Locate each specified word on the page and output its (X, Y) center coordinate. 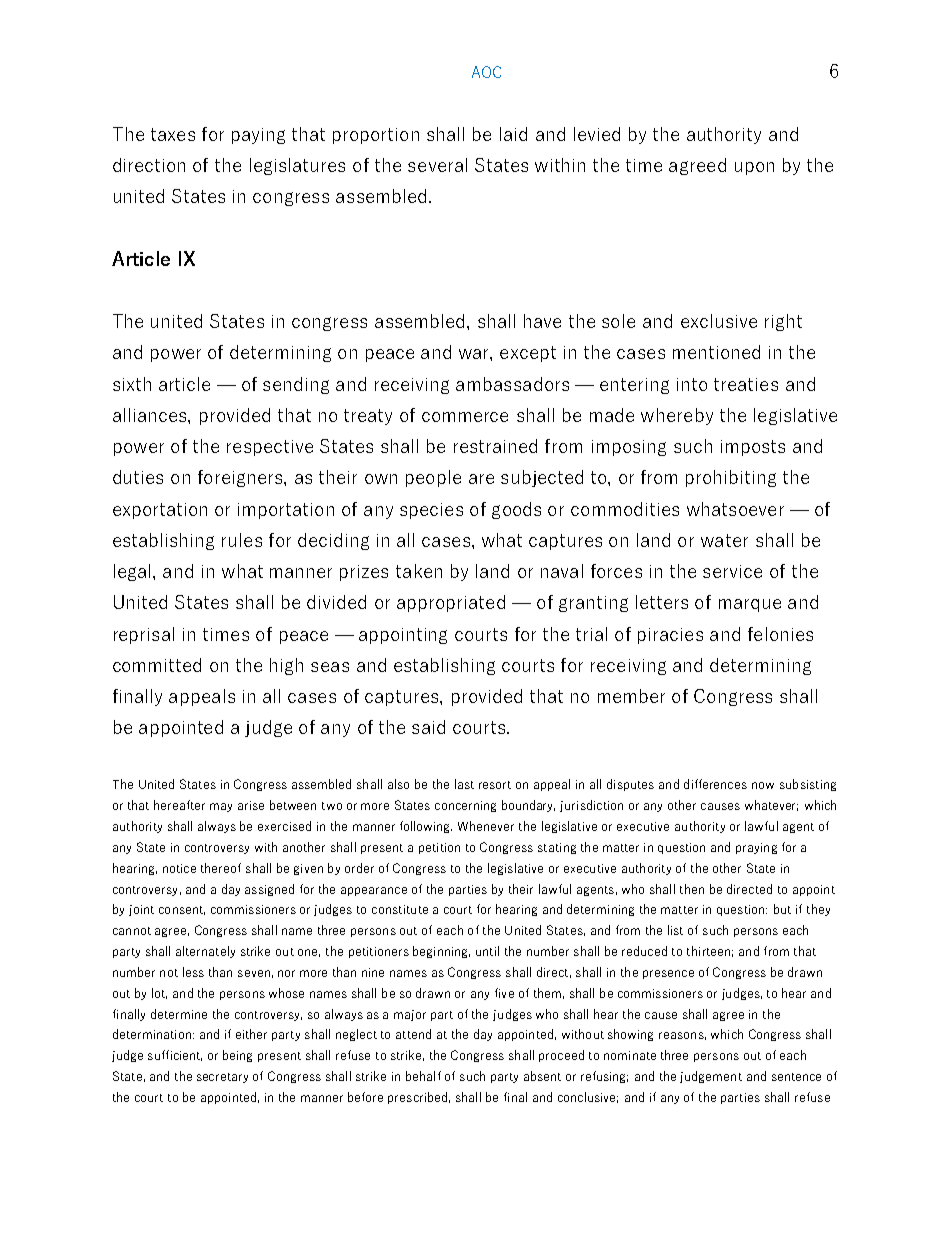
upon (754, 168)
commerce (465, 417)
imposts (753, 448)
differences (715, 784)
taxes (173, 134)
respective (270, 448)
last (464, 784)
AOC (486, 72)
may (221, 807)
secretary (222, 1078)
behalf (423, 1076)
